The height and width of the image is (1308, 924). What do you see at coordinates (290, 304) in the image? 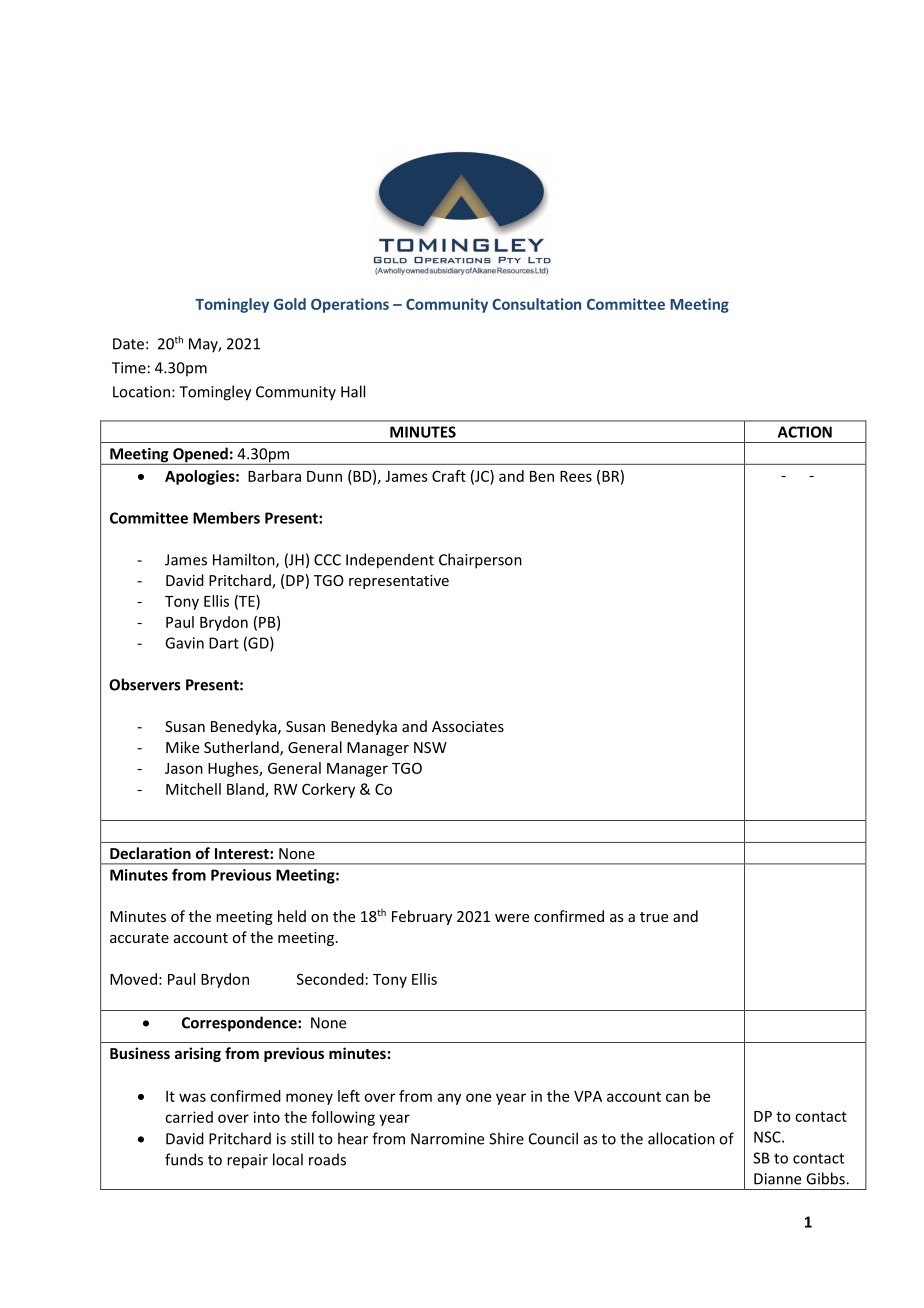
I see `Gold` at bounding box center [290, 304].
